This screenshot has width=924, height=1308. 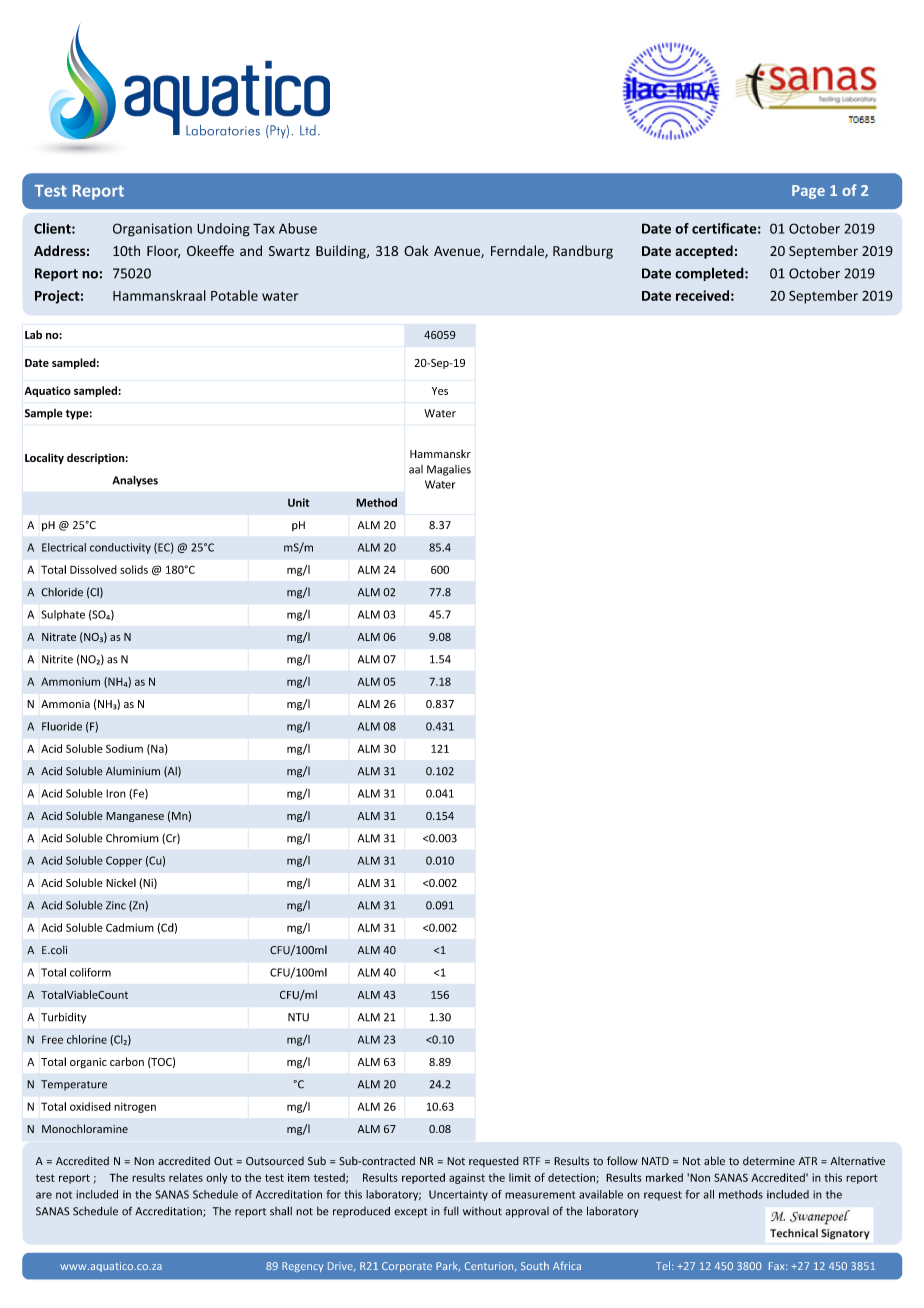 What do you see at coordinates (124, 748) in the screenshot?
I see `Sodium` at bounding box center [124, 748].
